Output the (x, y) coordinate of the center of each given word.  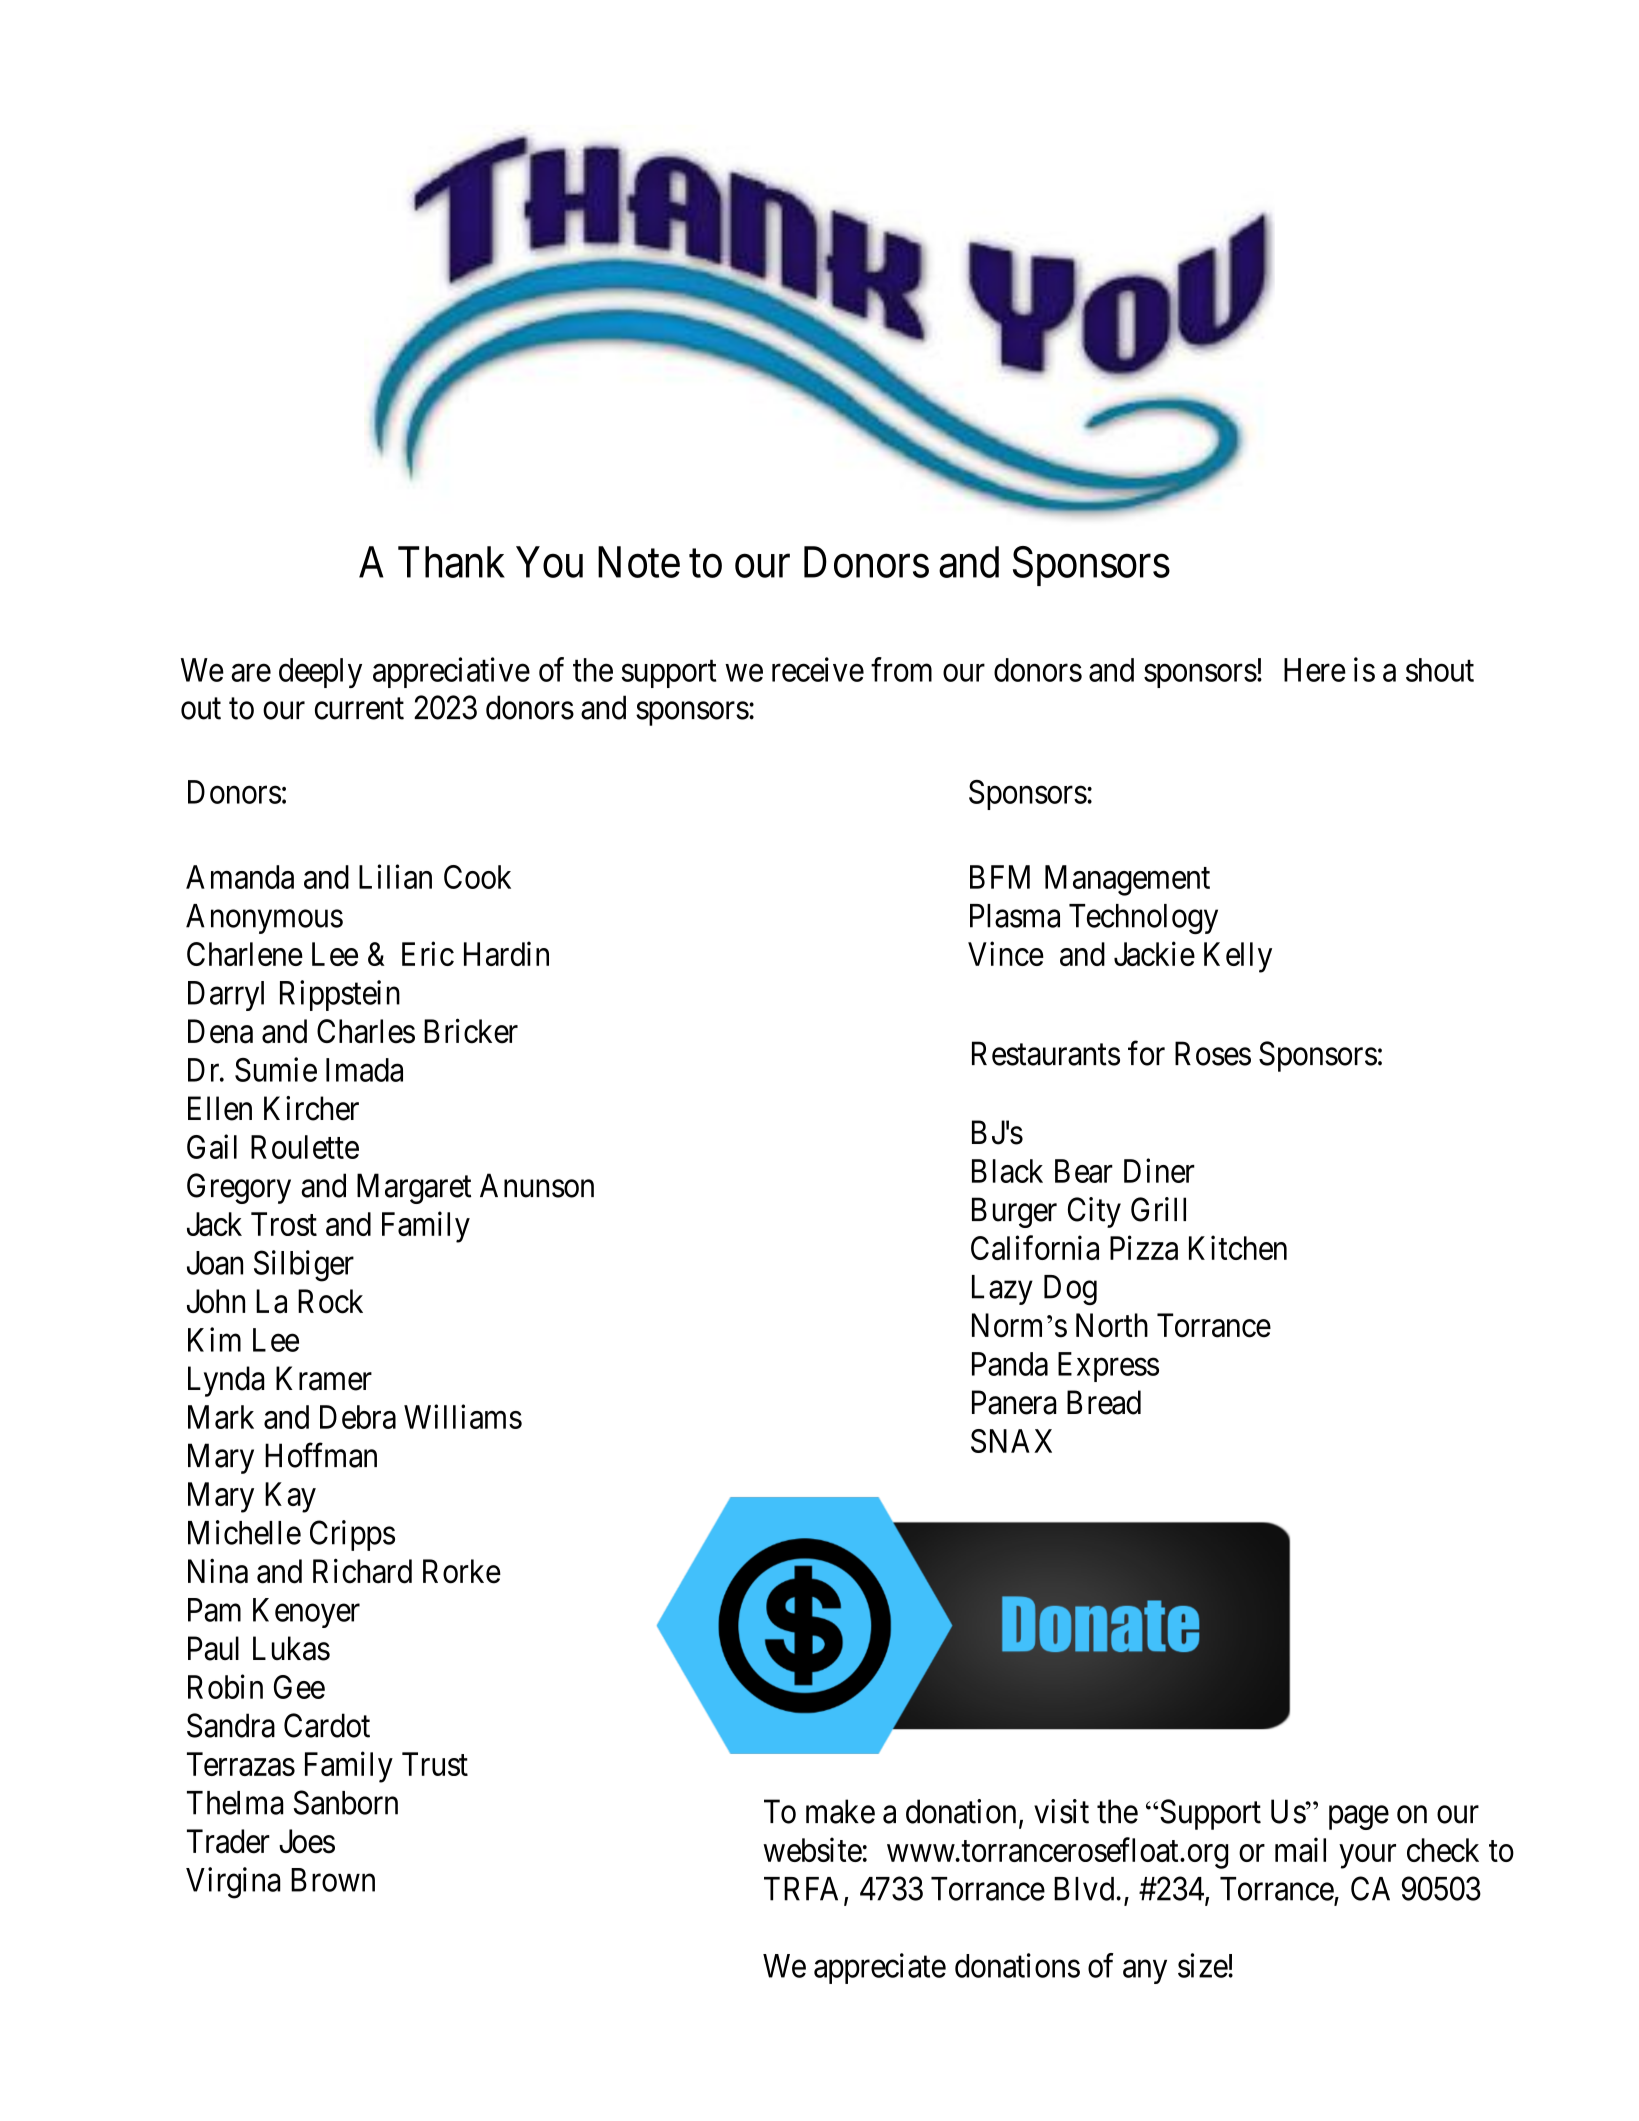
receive (818, 669)
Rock (330, 1301)
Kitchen (1238, 1247)
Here (1315, 670)
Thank (451, 562)
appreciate (880, 1968)
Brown (333, 1880)
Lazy (1002, 1290)
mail (1300, 1849)
